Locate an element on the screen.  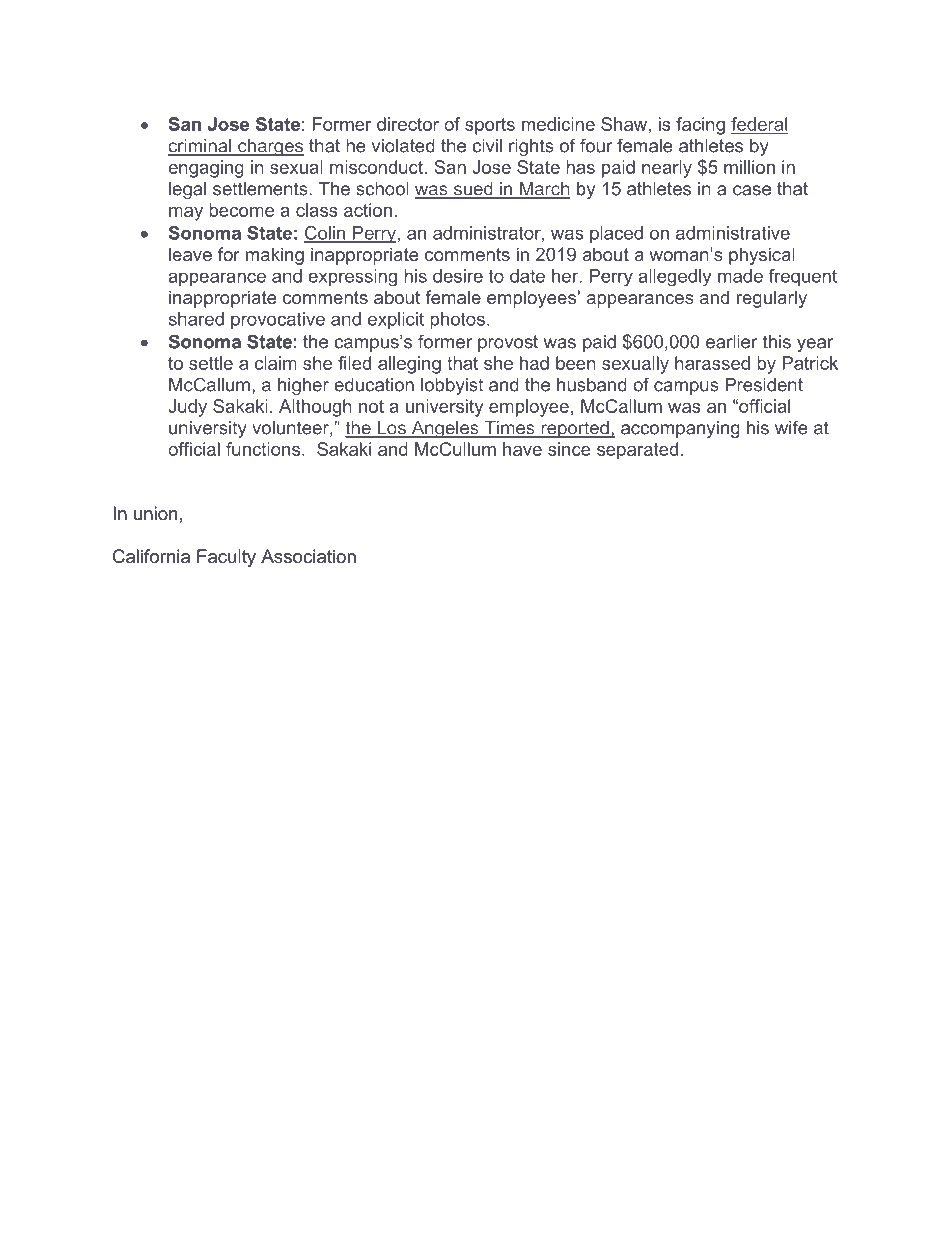
separated is located at coordinates (637, 451).
